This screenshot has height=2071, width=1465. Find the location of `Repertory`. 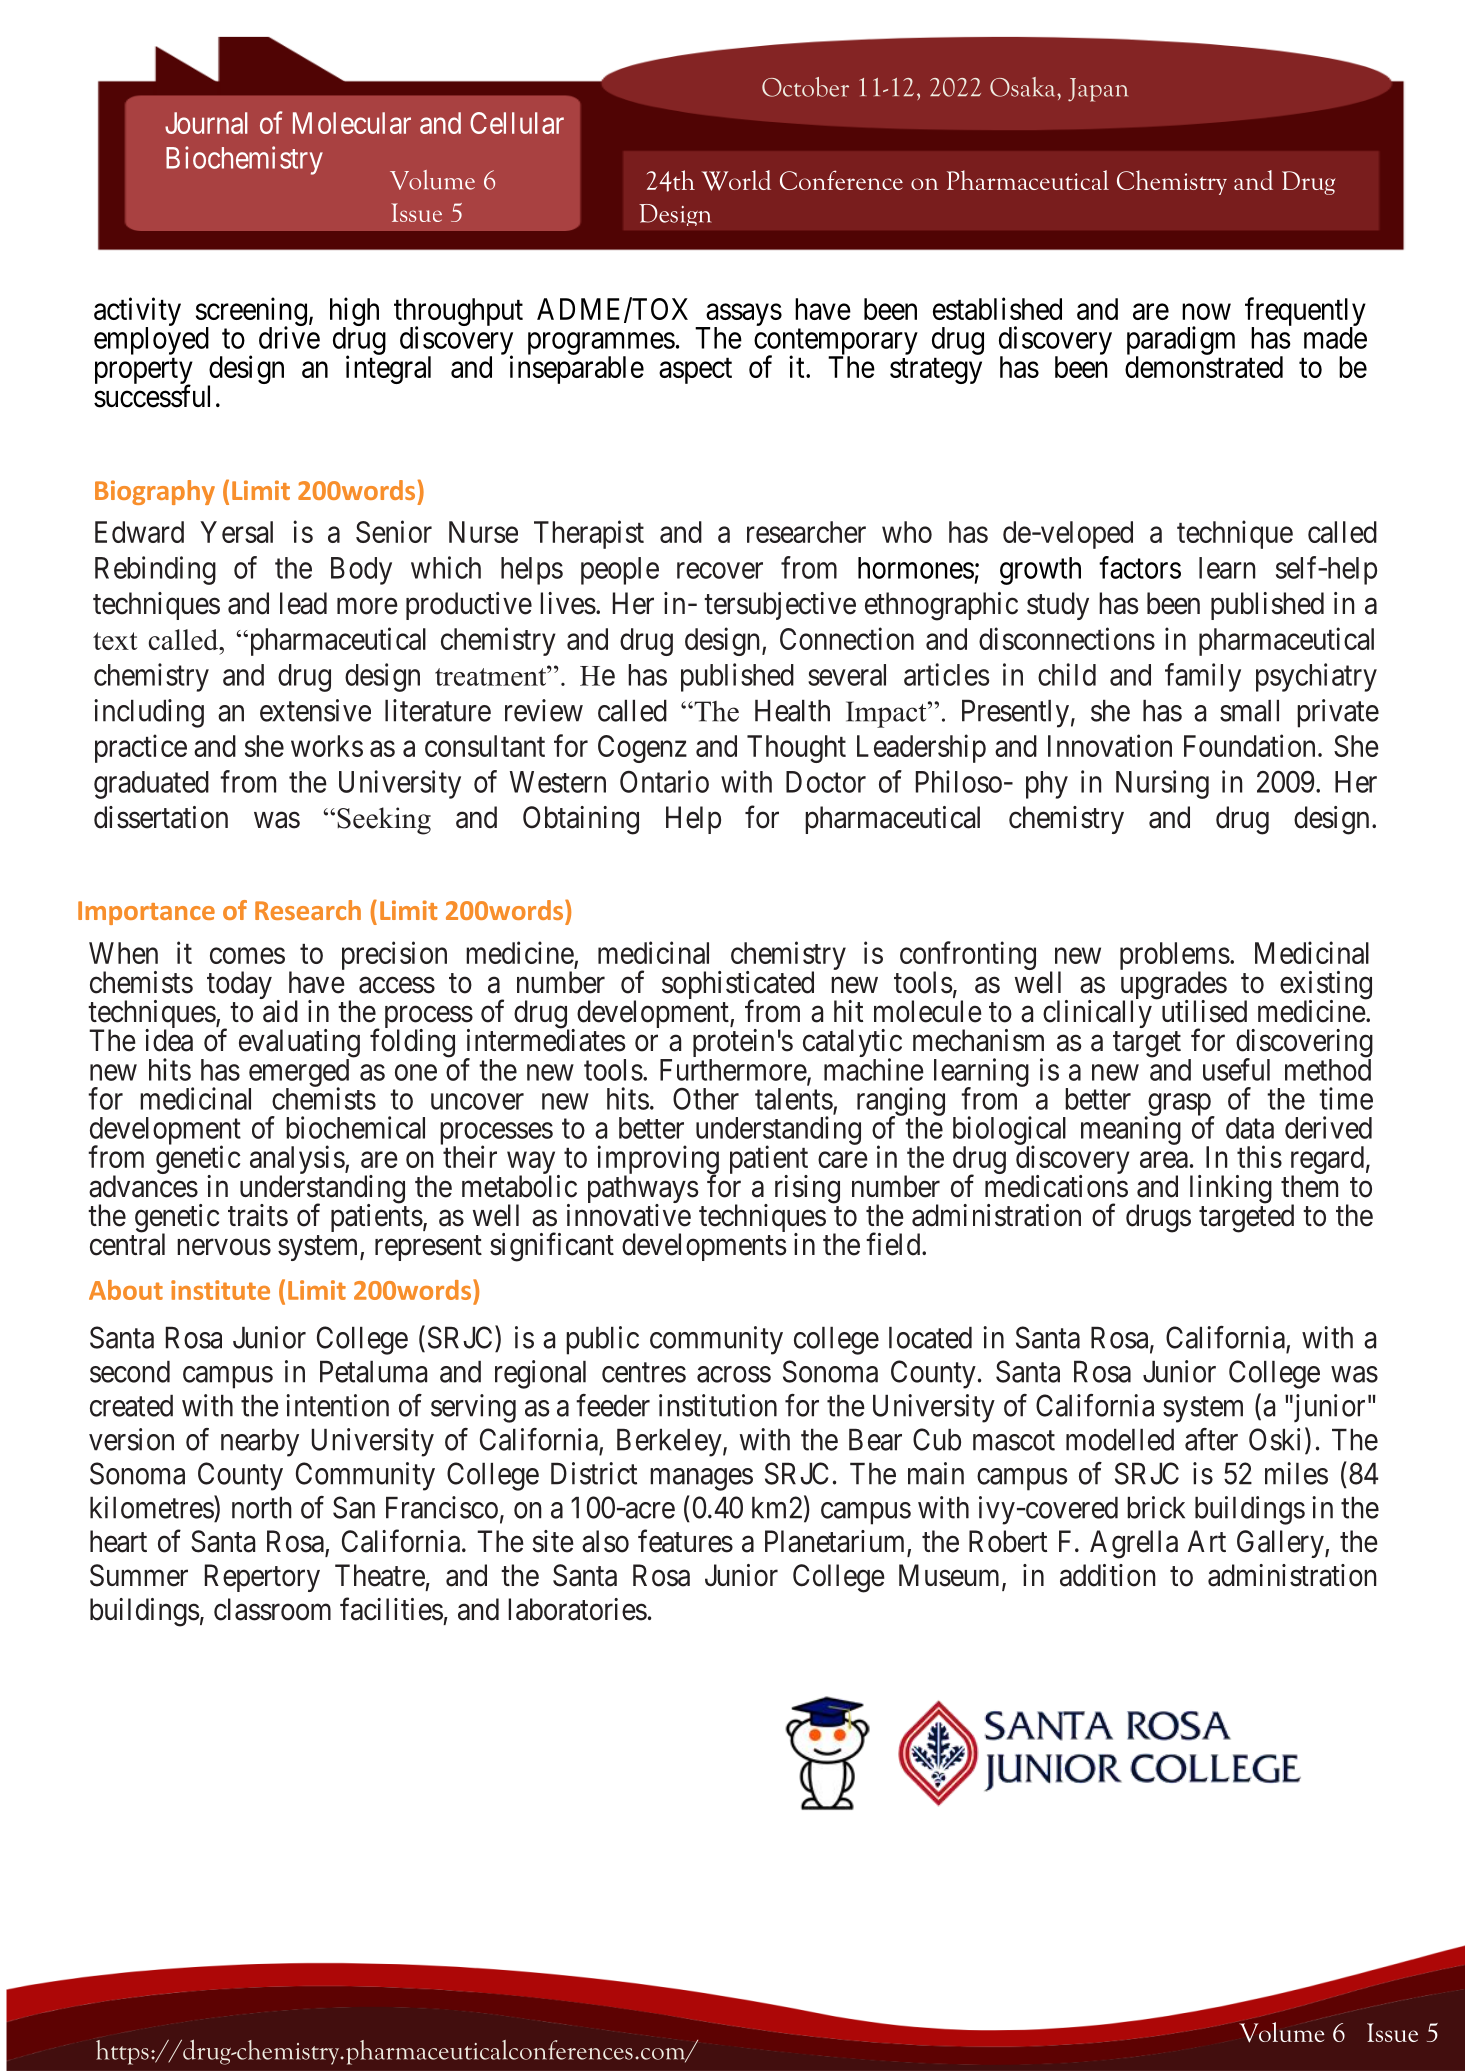

Repertory is located at coordinates (262, 1578).
